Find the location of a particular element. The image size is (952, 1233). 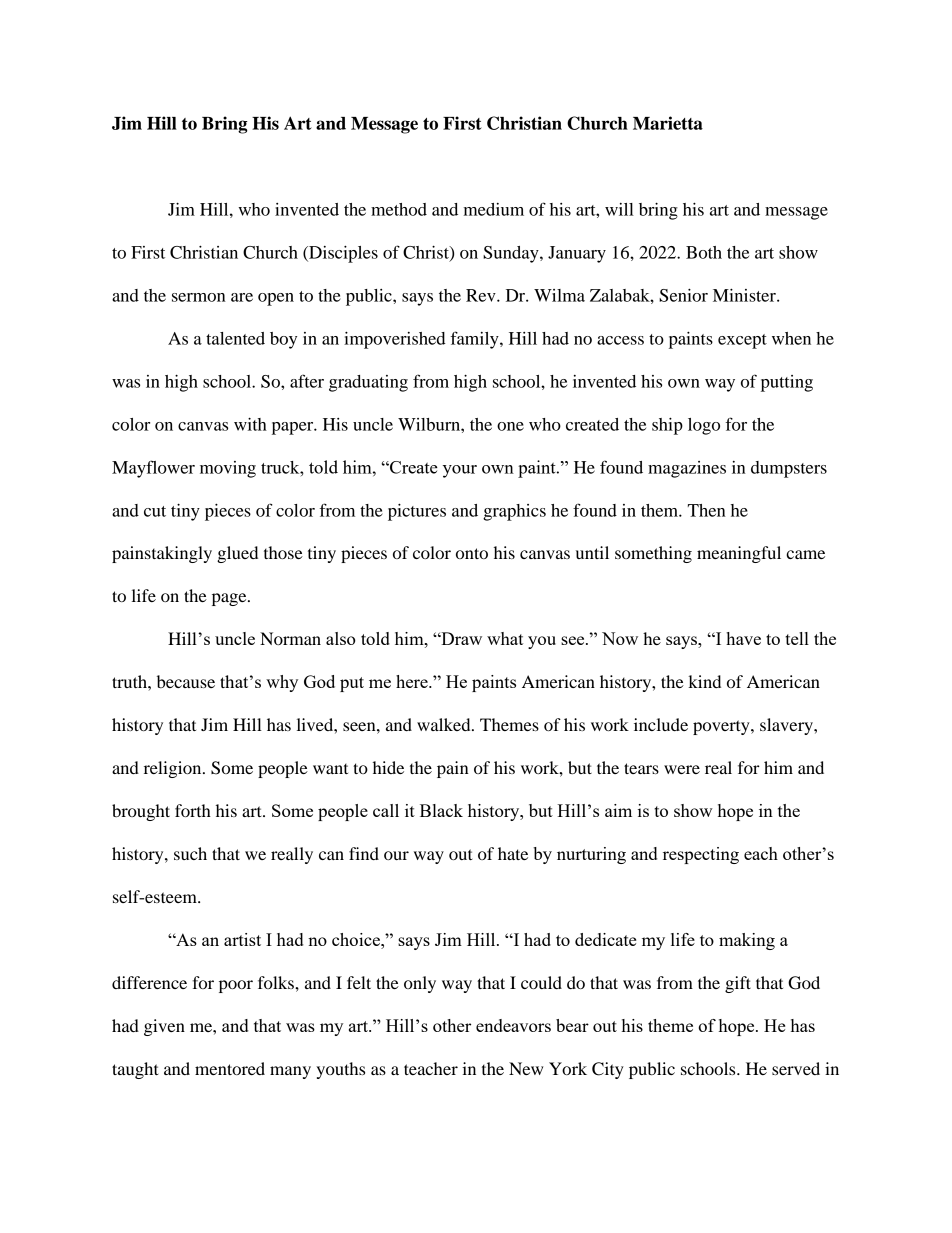

talented is located at coordinates (235, 338).
